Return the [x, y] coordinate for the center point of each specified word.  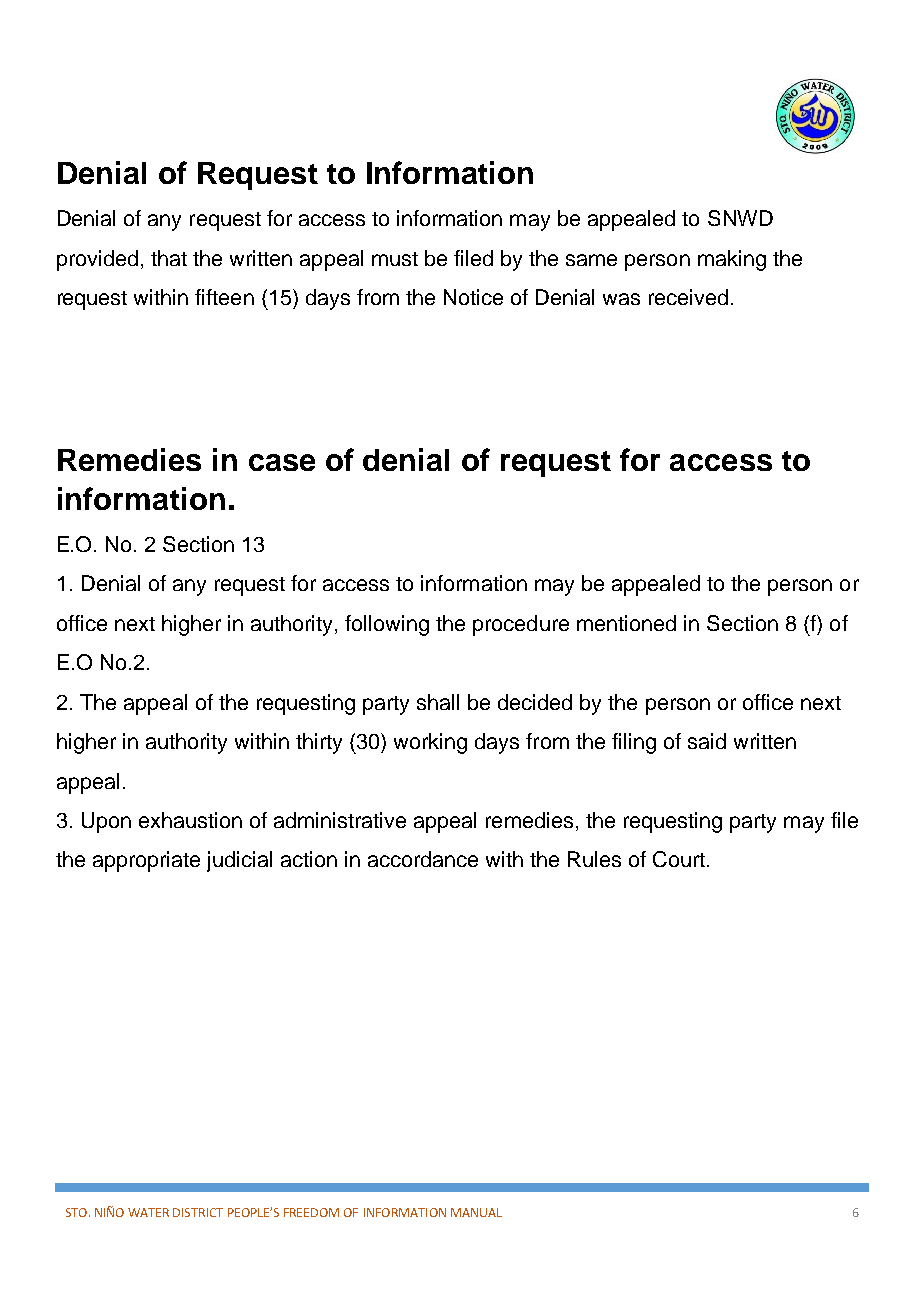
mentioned [626, 623]
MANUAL [476, 1212]
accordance [423, 859]
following [387, 625]
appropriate [146, 861]
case [282, 462]
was [621, 299]
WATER [148, 1212]
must [395, 259]
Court [679, 859]
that [169, 258]
